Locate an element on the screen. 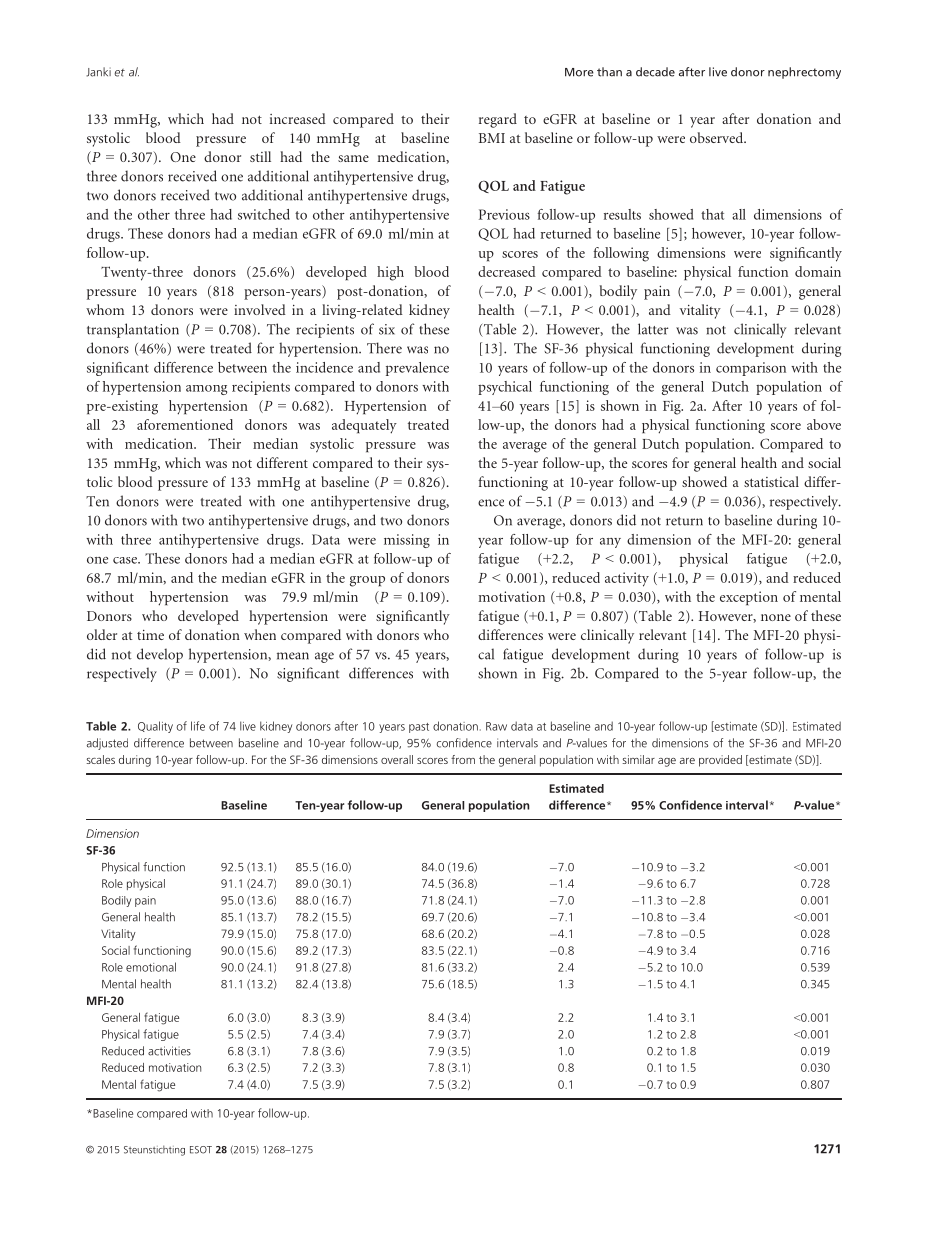 The image size is (952, 1251). missing is located at coordinates (407, 541).
